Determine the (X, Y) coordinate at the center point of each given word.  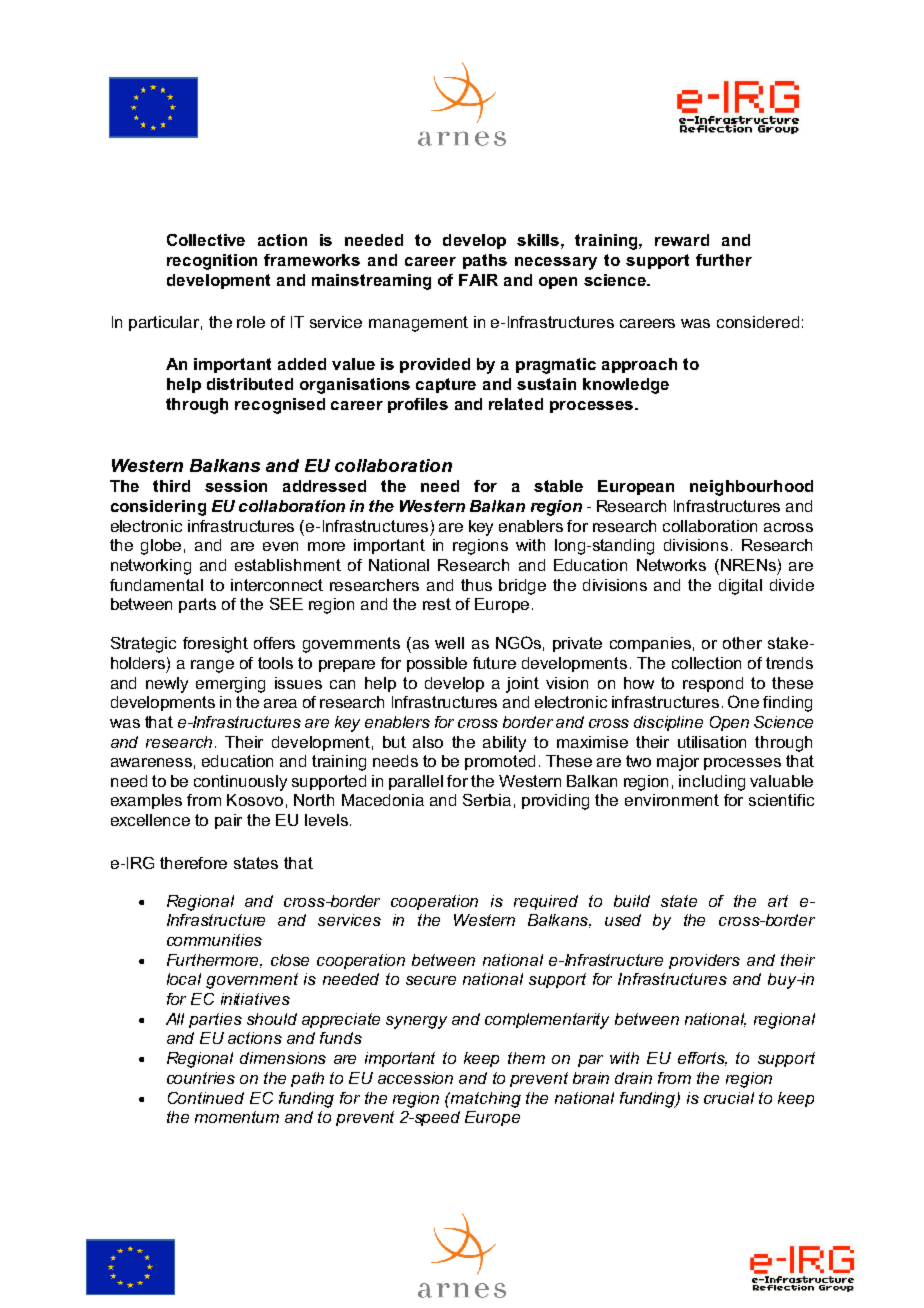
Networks (671, 565)
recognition (212, 262)
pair (228, 821)
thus (476, 585)
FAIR (478, 280)
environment (672, 800)
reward (682, 240)
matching (485, 1100)
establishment (288, 565)
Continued (206, 1098)
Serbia (487, 800)
